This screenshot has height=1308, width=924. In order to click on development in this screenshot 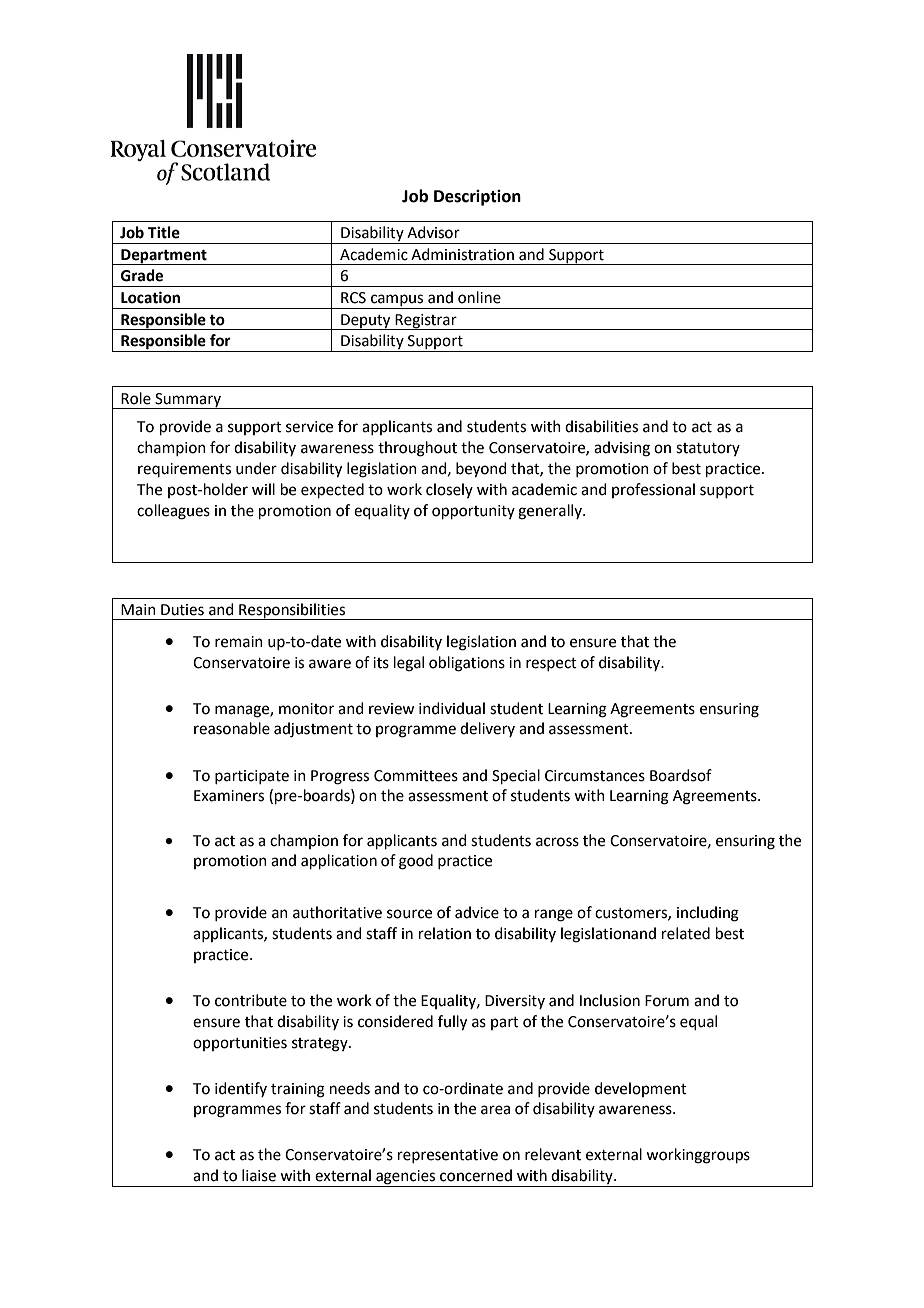, I will do `click(641, 1089)`.
